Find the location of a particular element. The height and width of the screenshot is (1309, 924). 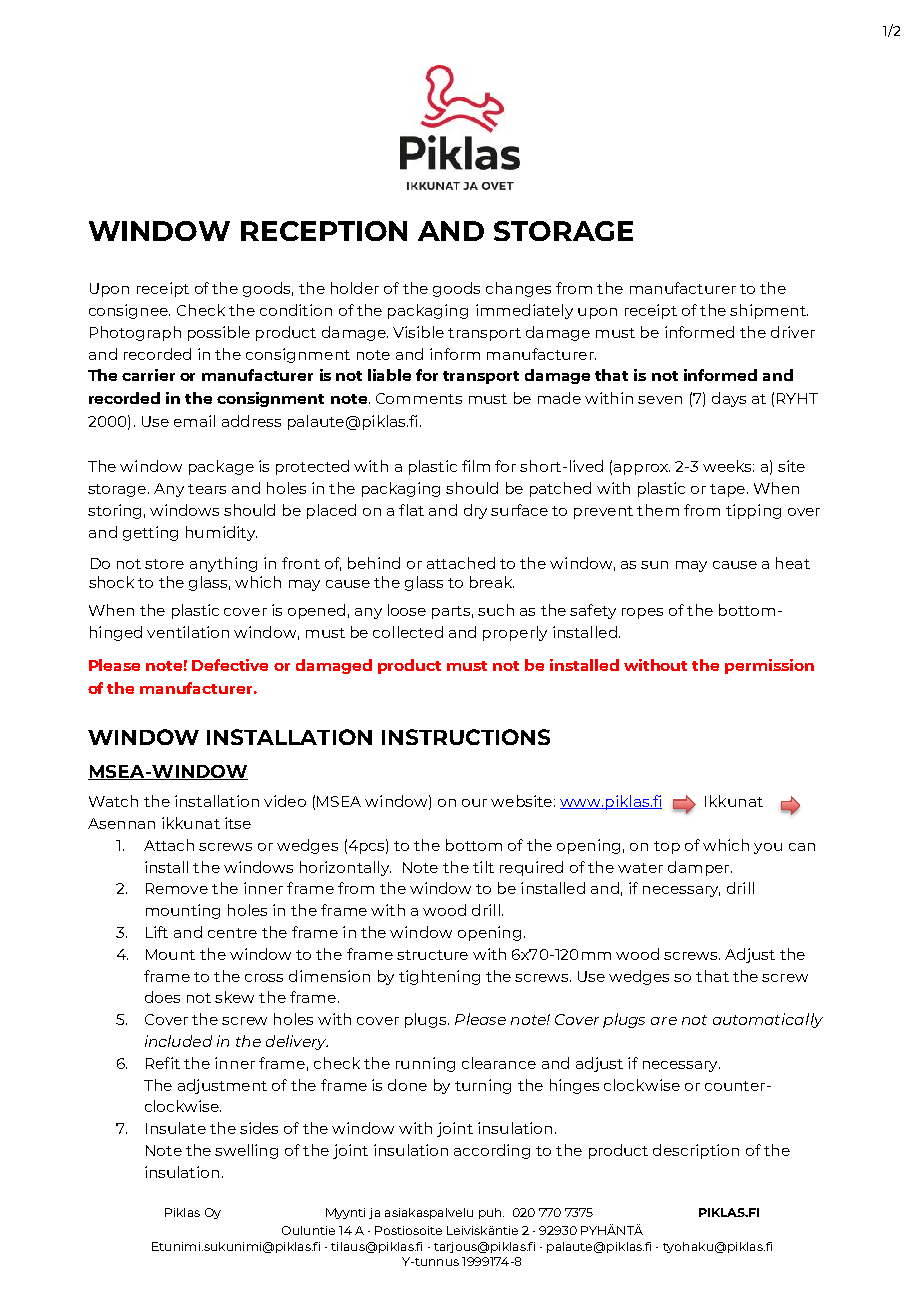

possible is located at coordinates (219, 333).
